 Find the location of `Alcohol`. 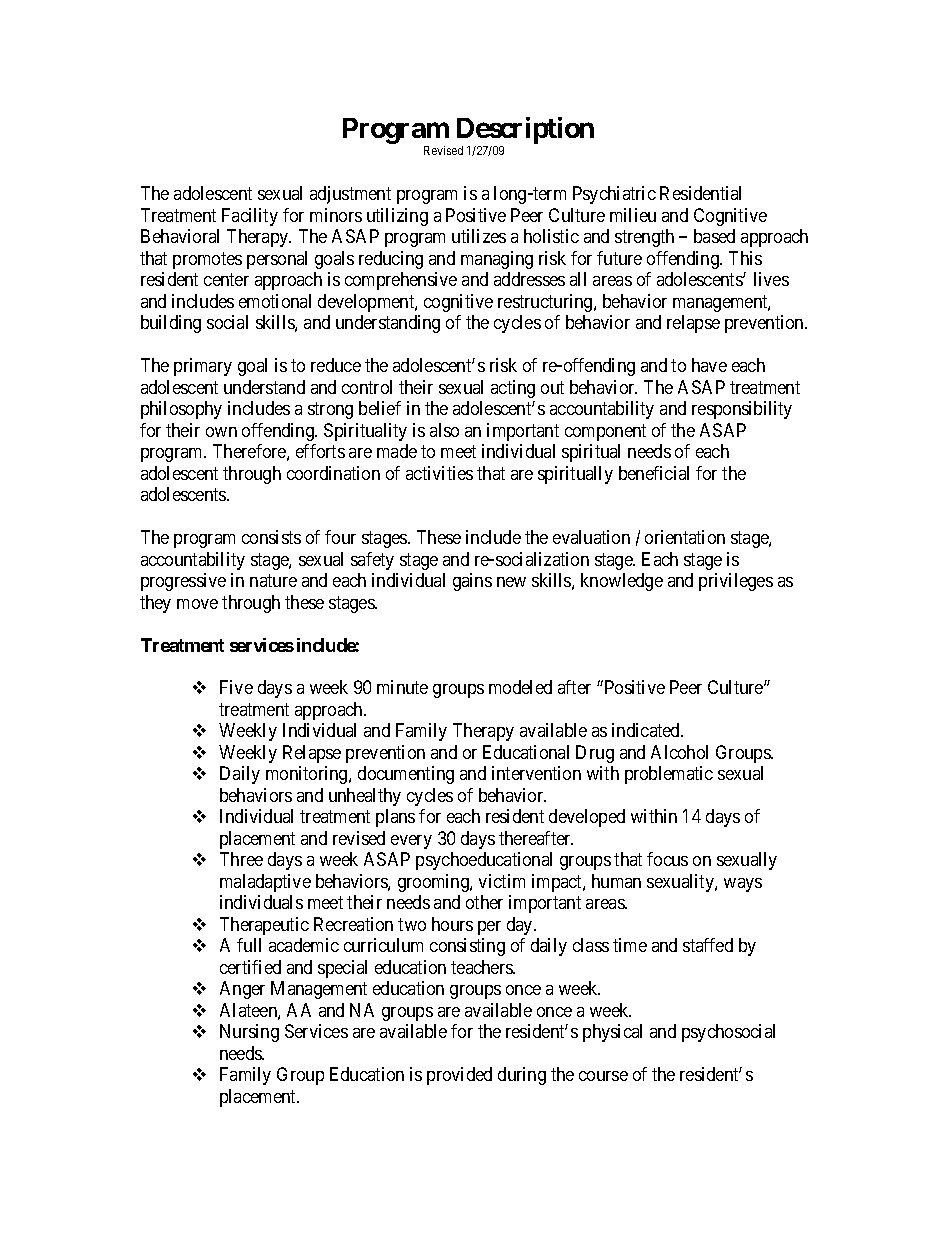

Alcohol is located at coordinates (679, 752).
